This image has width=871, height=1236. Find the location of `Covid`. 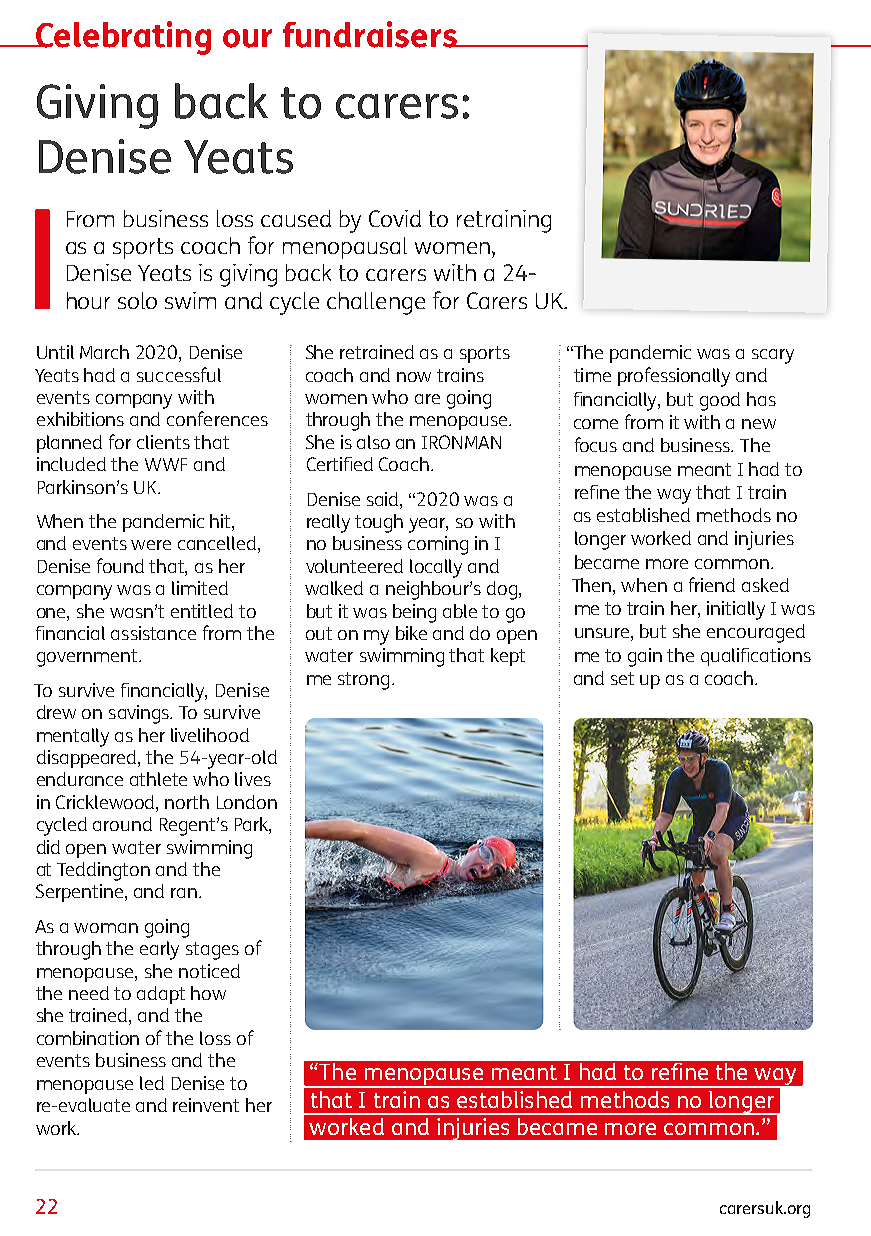

Covid is located at coordinates (395, 218).
